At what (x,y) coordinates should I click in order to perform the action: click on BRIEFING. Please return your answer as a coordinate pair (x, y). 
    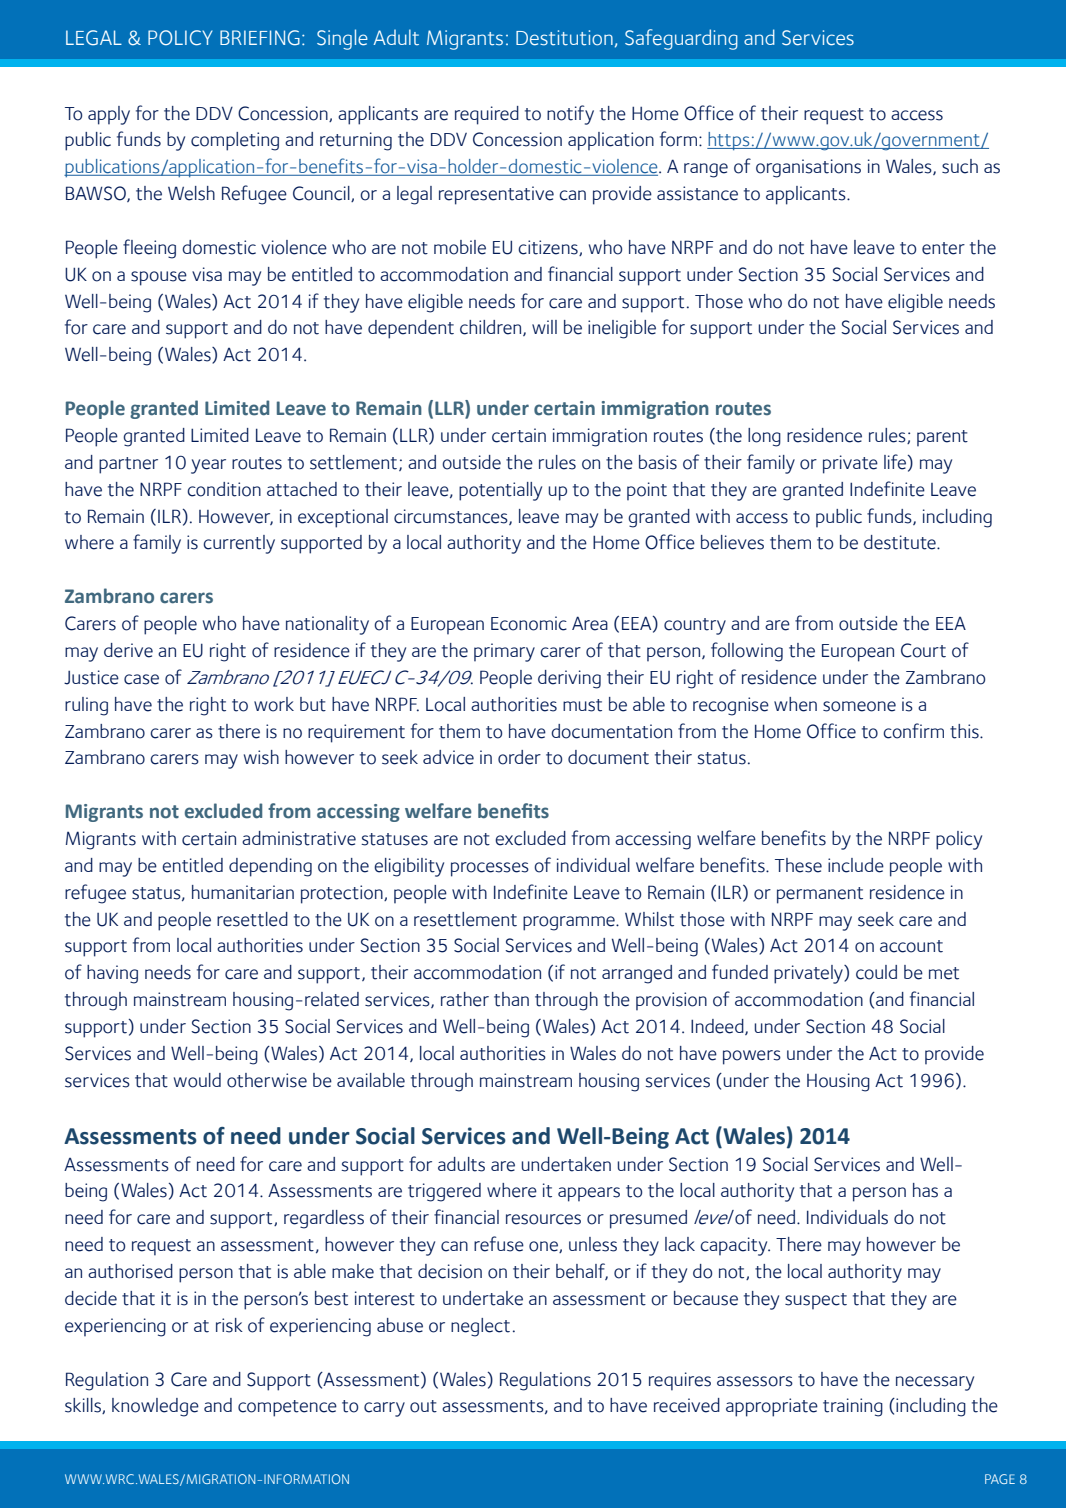
    Looking at the image, I should click on (260, 38).
